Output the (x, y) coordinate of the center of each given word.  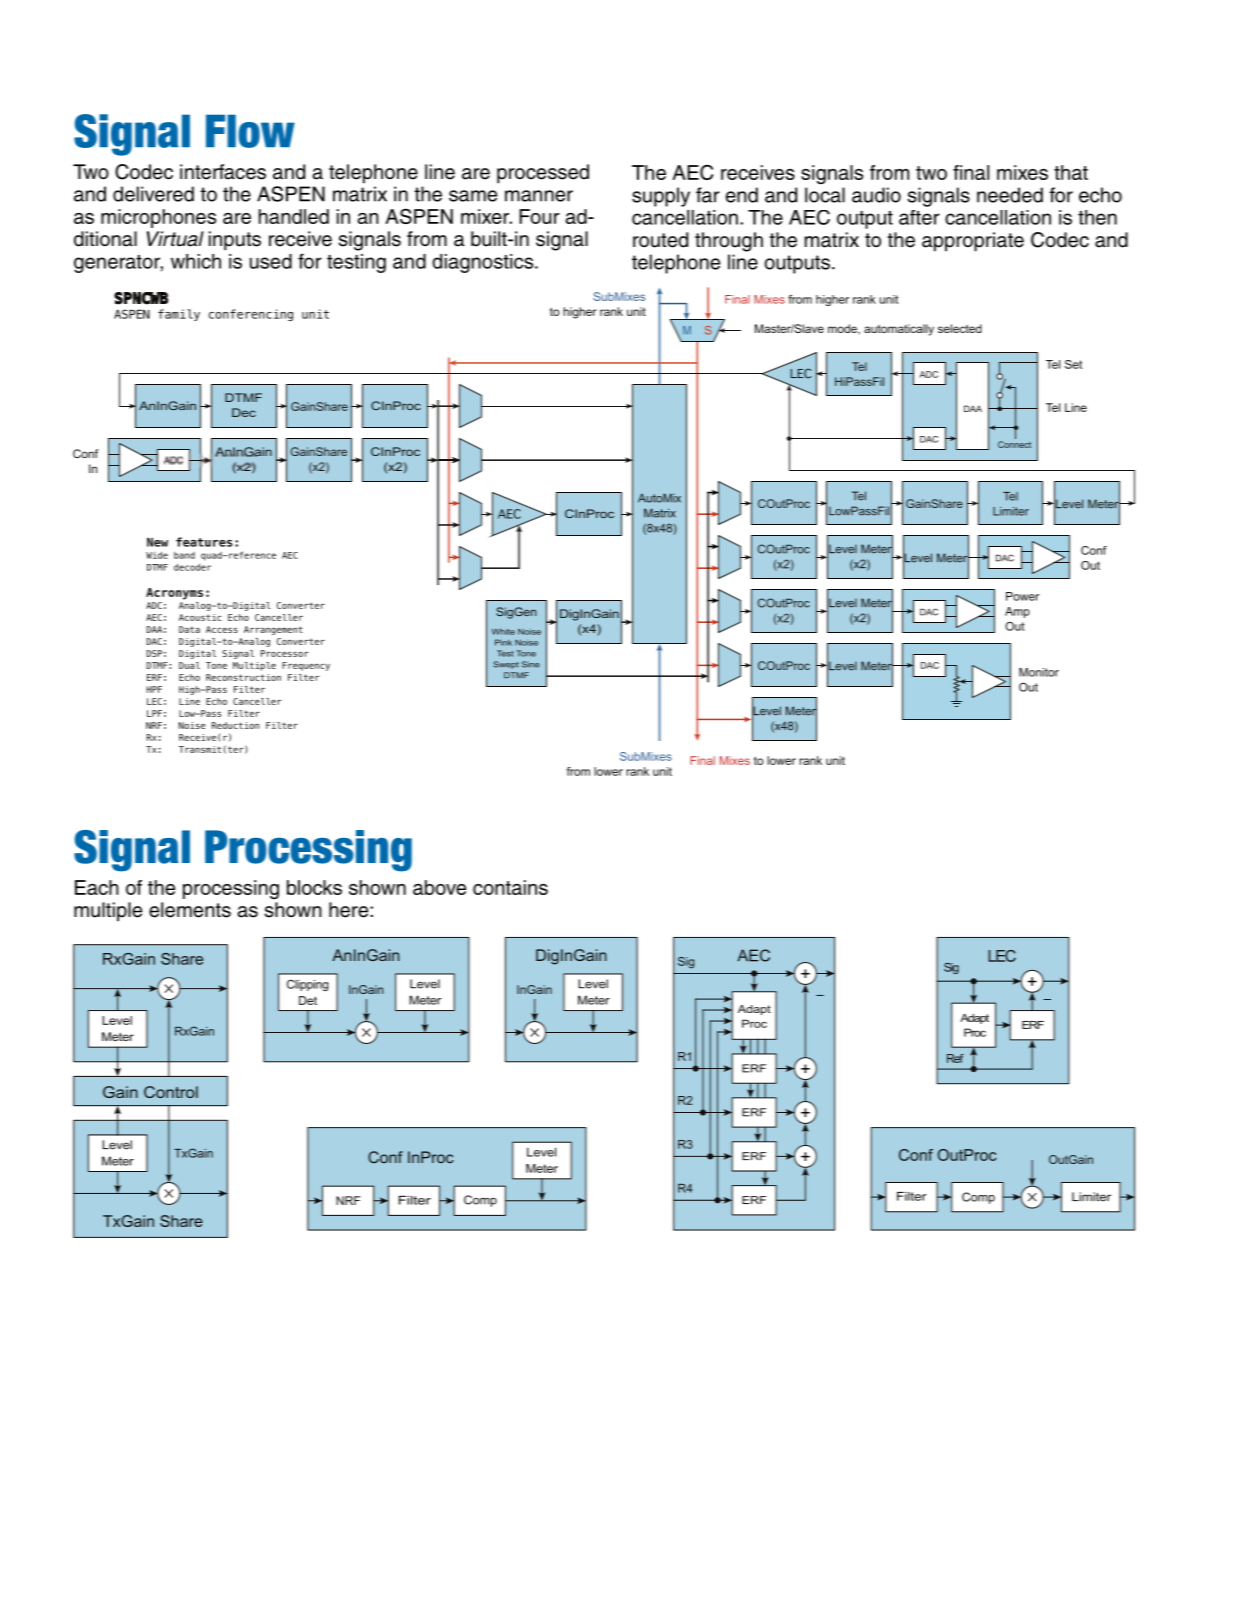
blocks (314, 887)
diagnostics (484, 263)
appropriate (973, 242)
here (350, 910)
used (271, 261)
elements (190, 910)
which (196, 261)
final (971, 172)
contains (510, 887)
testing (356, 263)
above (439, 887)
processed (543, 174)
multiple (108, 912)
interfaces (223, 172)
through (729, 242)
